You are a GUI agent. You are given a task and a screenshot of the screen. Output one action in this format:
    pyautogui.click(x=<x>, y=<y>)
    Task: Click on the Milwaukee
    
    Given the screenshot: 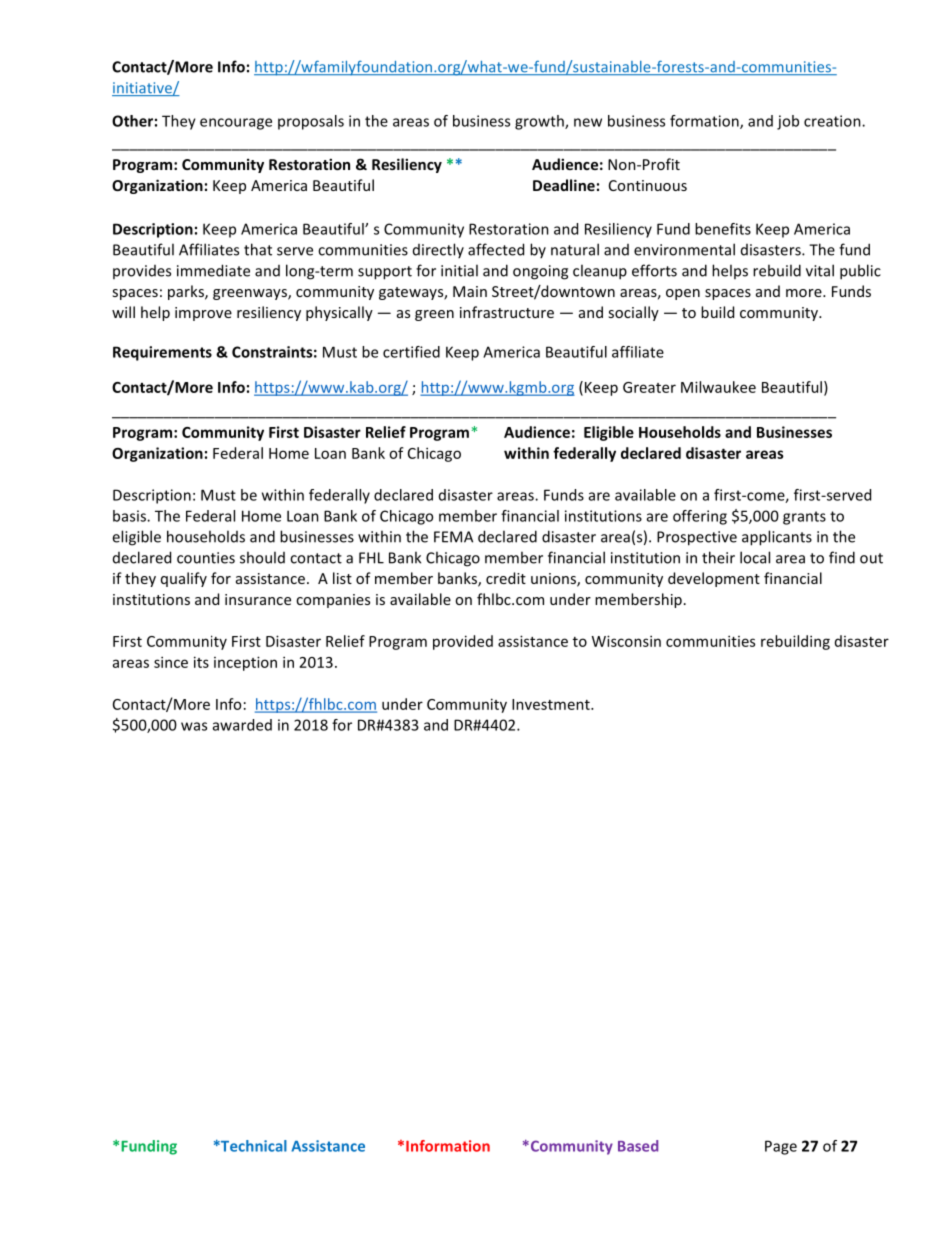 What is the action you would take?
    pyautogui.click(x=718, y=387)
